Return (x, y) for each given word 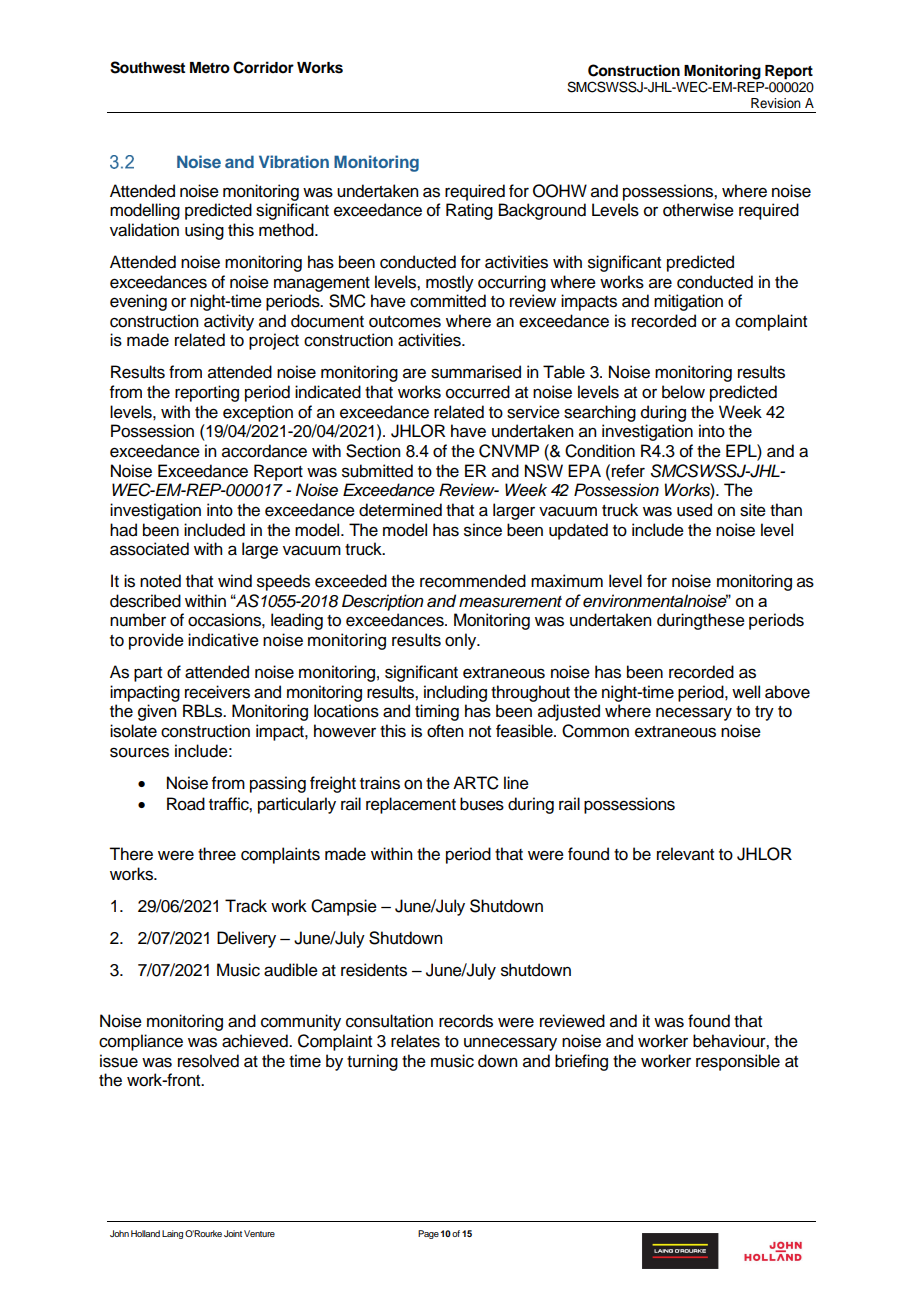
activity (229, 322)
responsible (738, 1062)
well (746, 692)
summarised (476, 372)
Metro (210, 68)
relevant (685, 854)
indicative (223, 640)
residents (374, 970)
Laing (172, 1234)
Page (428, 1234)
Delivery (246, 939)
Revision (776, 103)
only (462, 641)
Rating (469, 211)
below (683, 392)
